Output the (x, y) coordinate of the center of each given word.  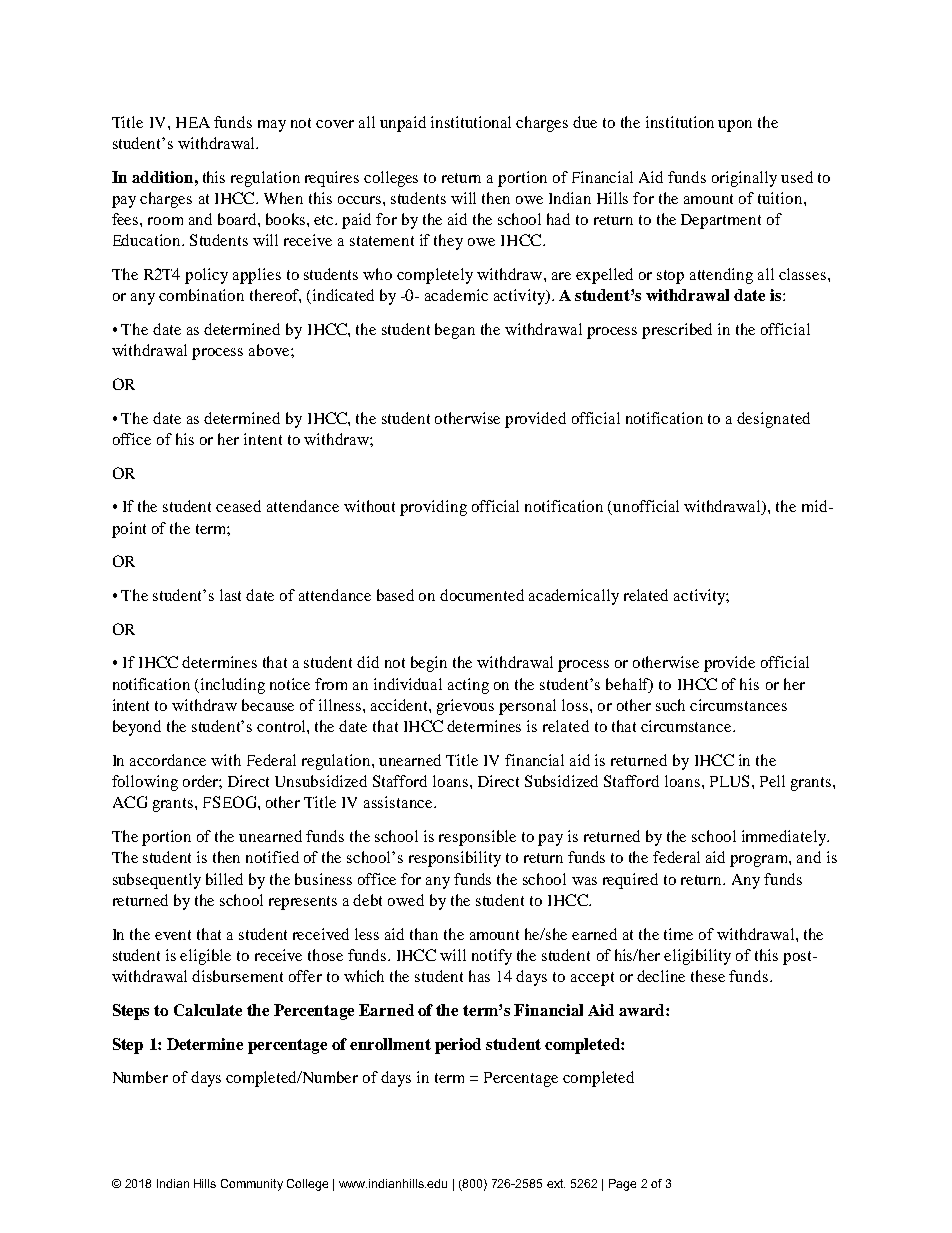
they (448, 242)
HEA (193, 122)
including (233, 686)
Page (622, 1185)
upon (735, 126)
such (670, 705)
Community (252, 1185)
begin (429, 664)
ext (556, 1183)
